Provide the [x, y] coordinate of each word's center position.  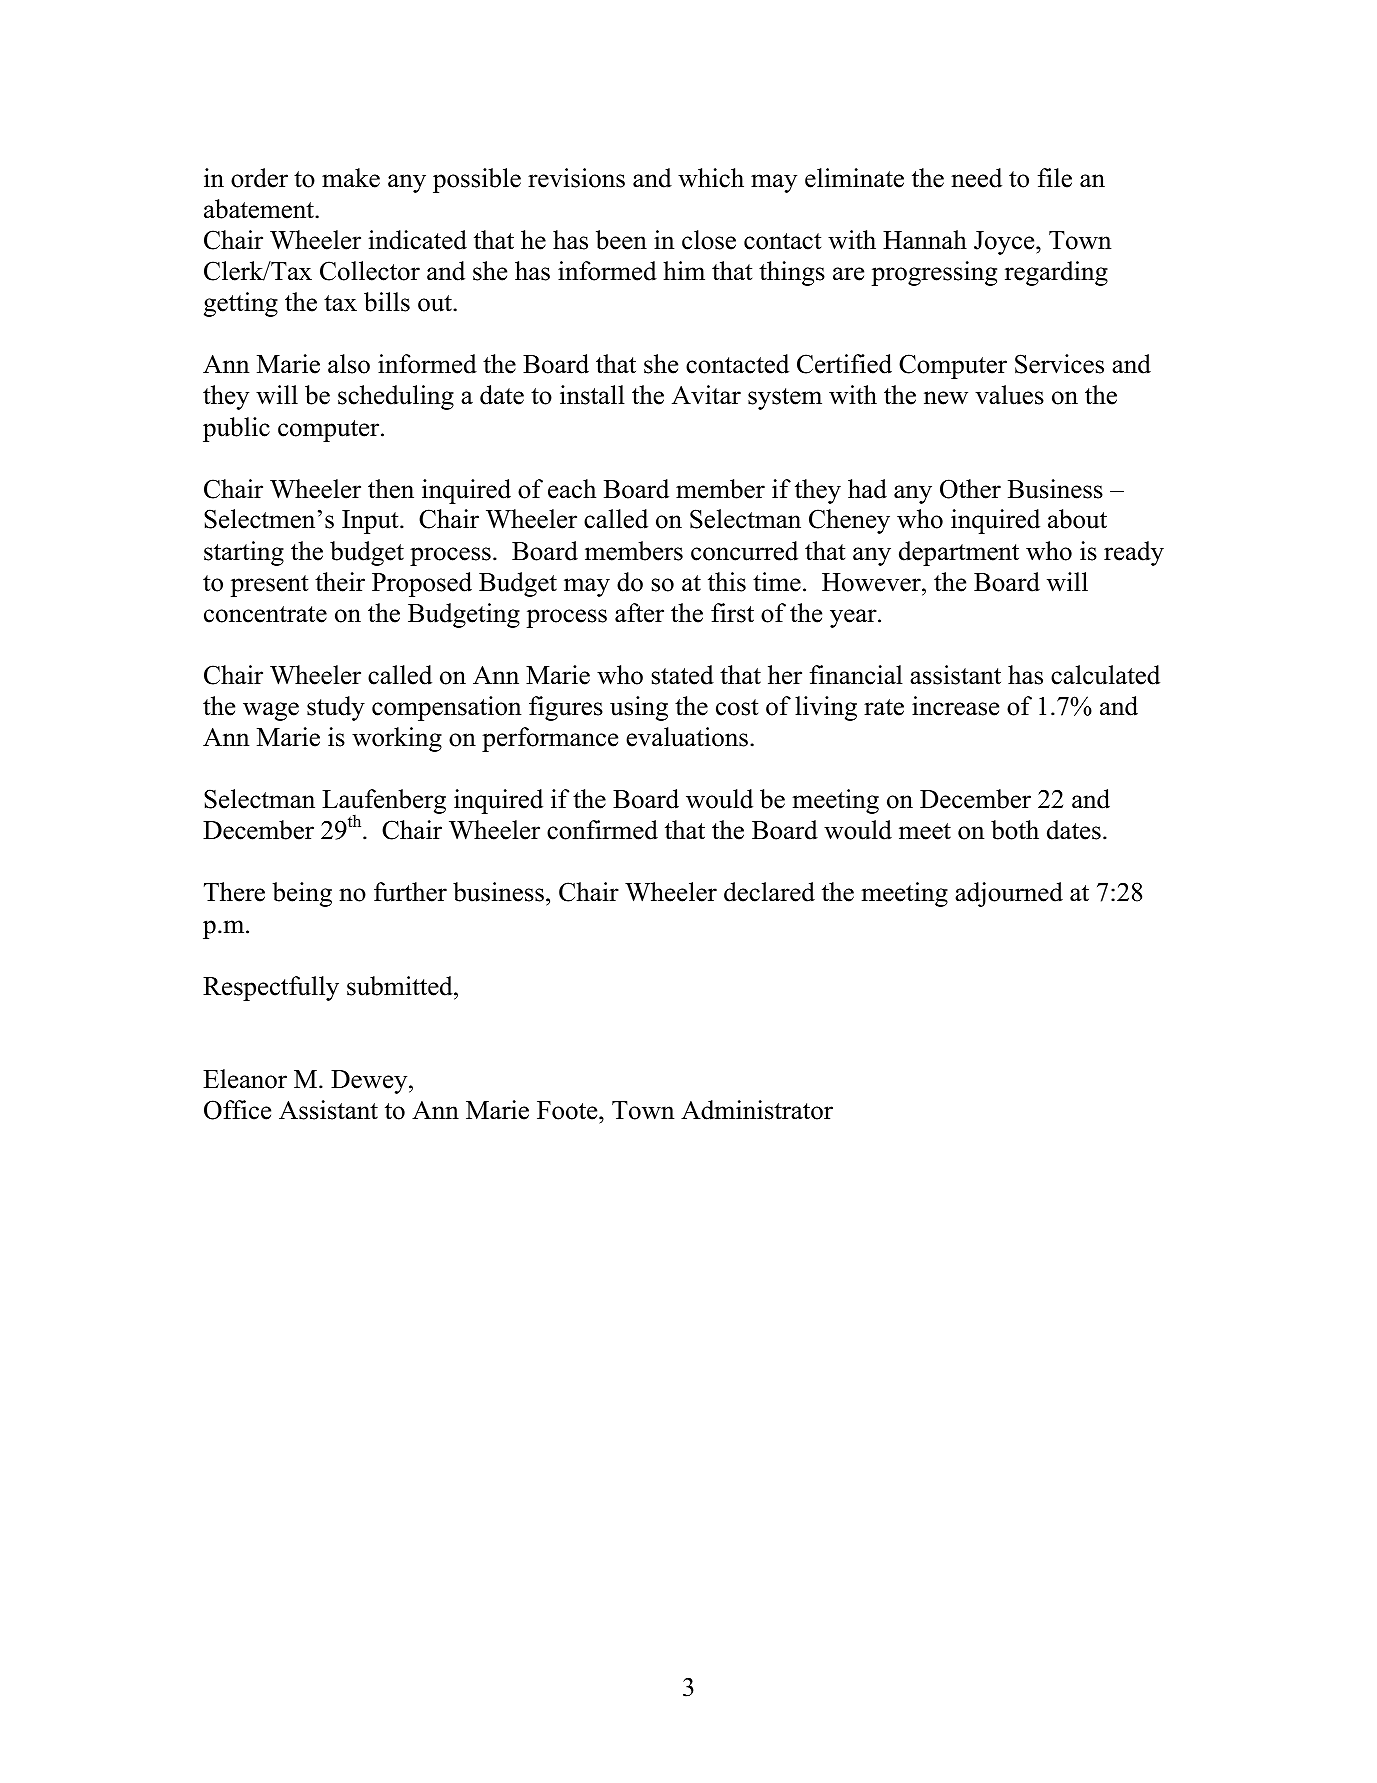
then [391, 489]
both [1015, 830]
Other [970, 489]
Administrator [757, 1110]
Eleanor [245, 1079]
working [397, 739]
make [351, 178]
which [711, 178]
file [1055, 178]
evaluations [687, 737]
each [572, 489]
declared [769, 892]
